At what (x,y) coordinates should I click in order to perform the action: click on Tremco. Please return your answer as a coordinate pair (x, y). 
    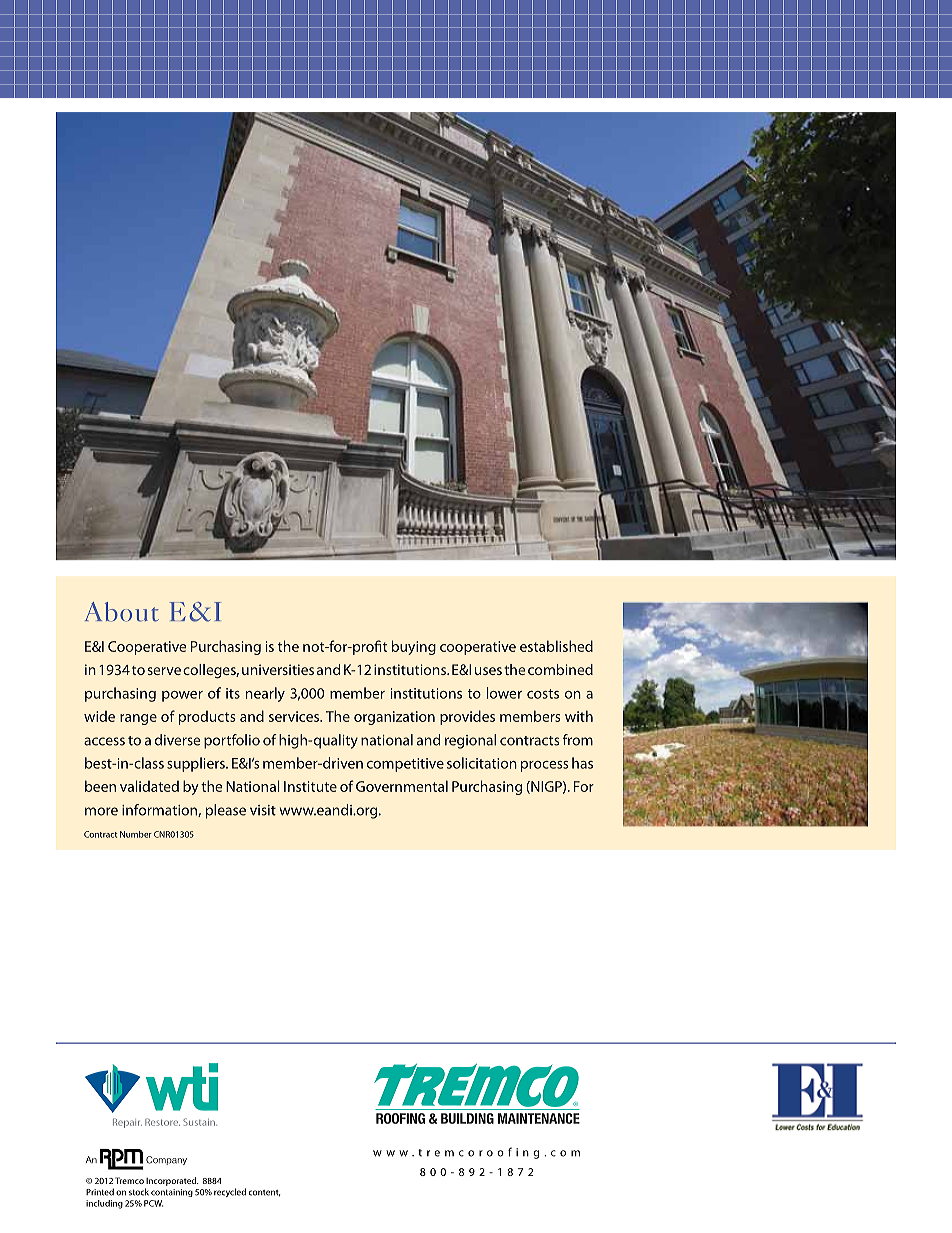
    Looking at the image, I should click on (129, 1180).
